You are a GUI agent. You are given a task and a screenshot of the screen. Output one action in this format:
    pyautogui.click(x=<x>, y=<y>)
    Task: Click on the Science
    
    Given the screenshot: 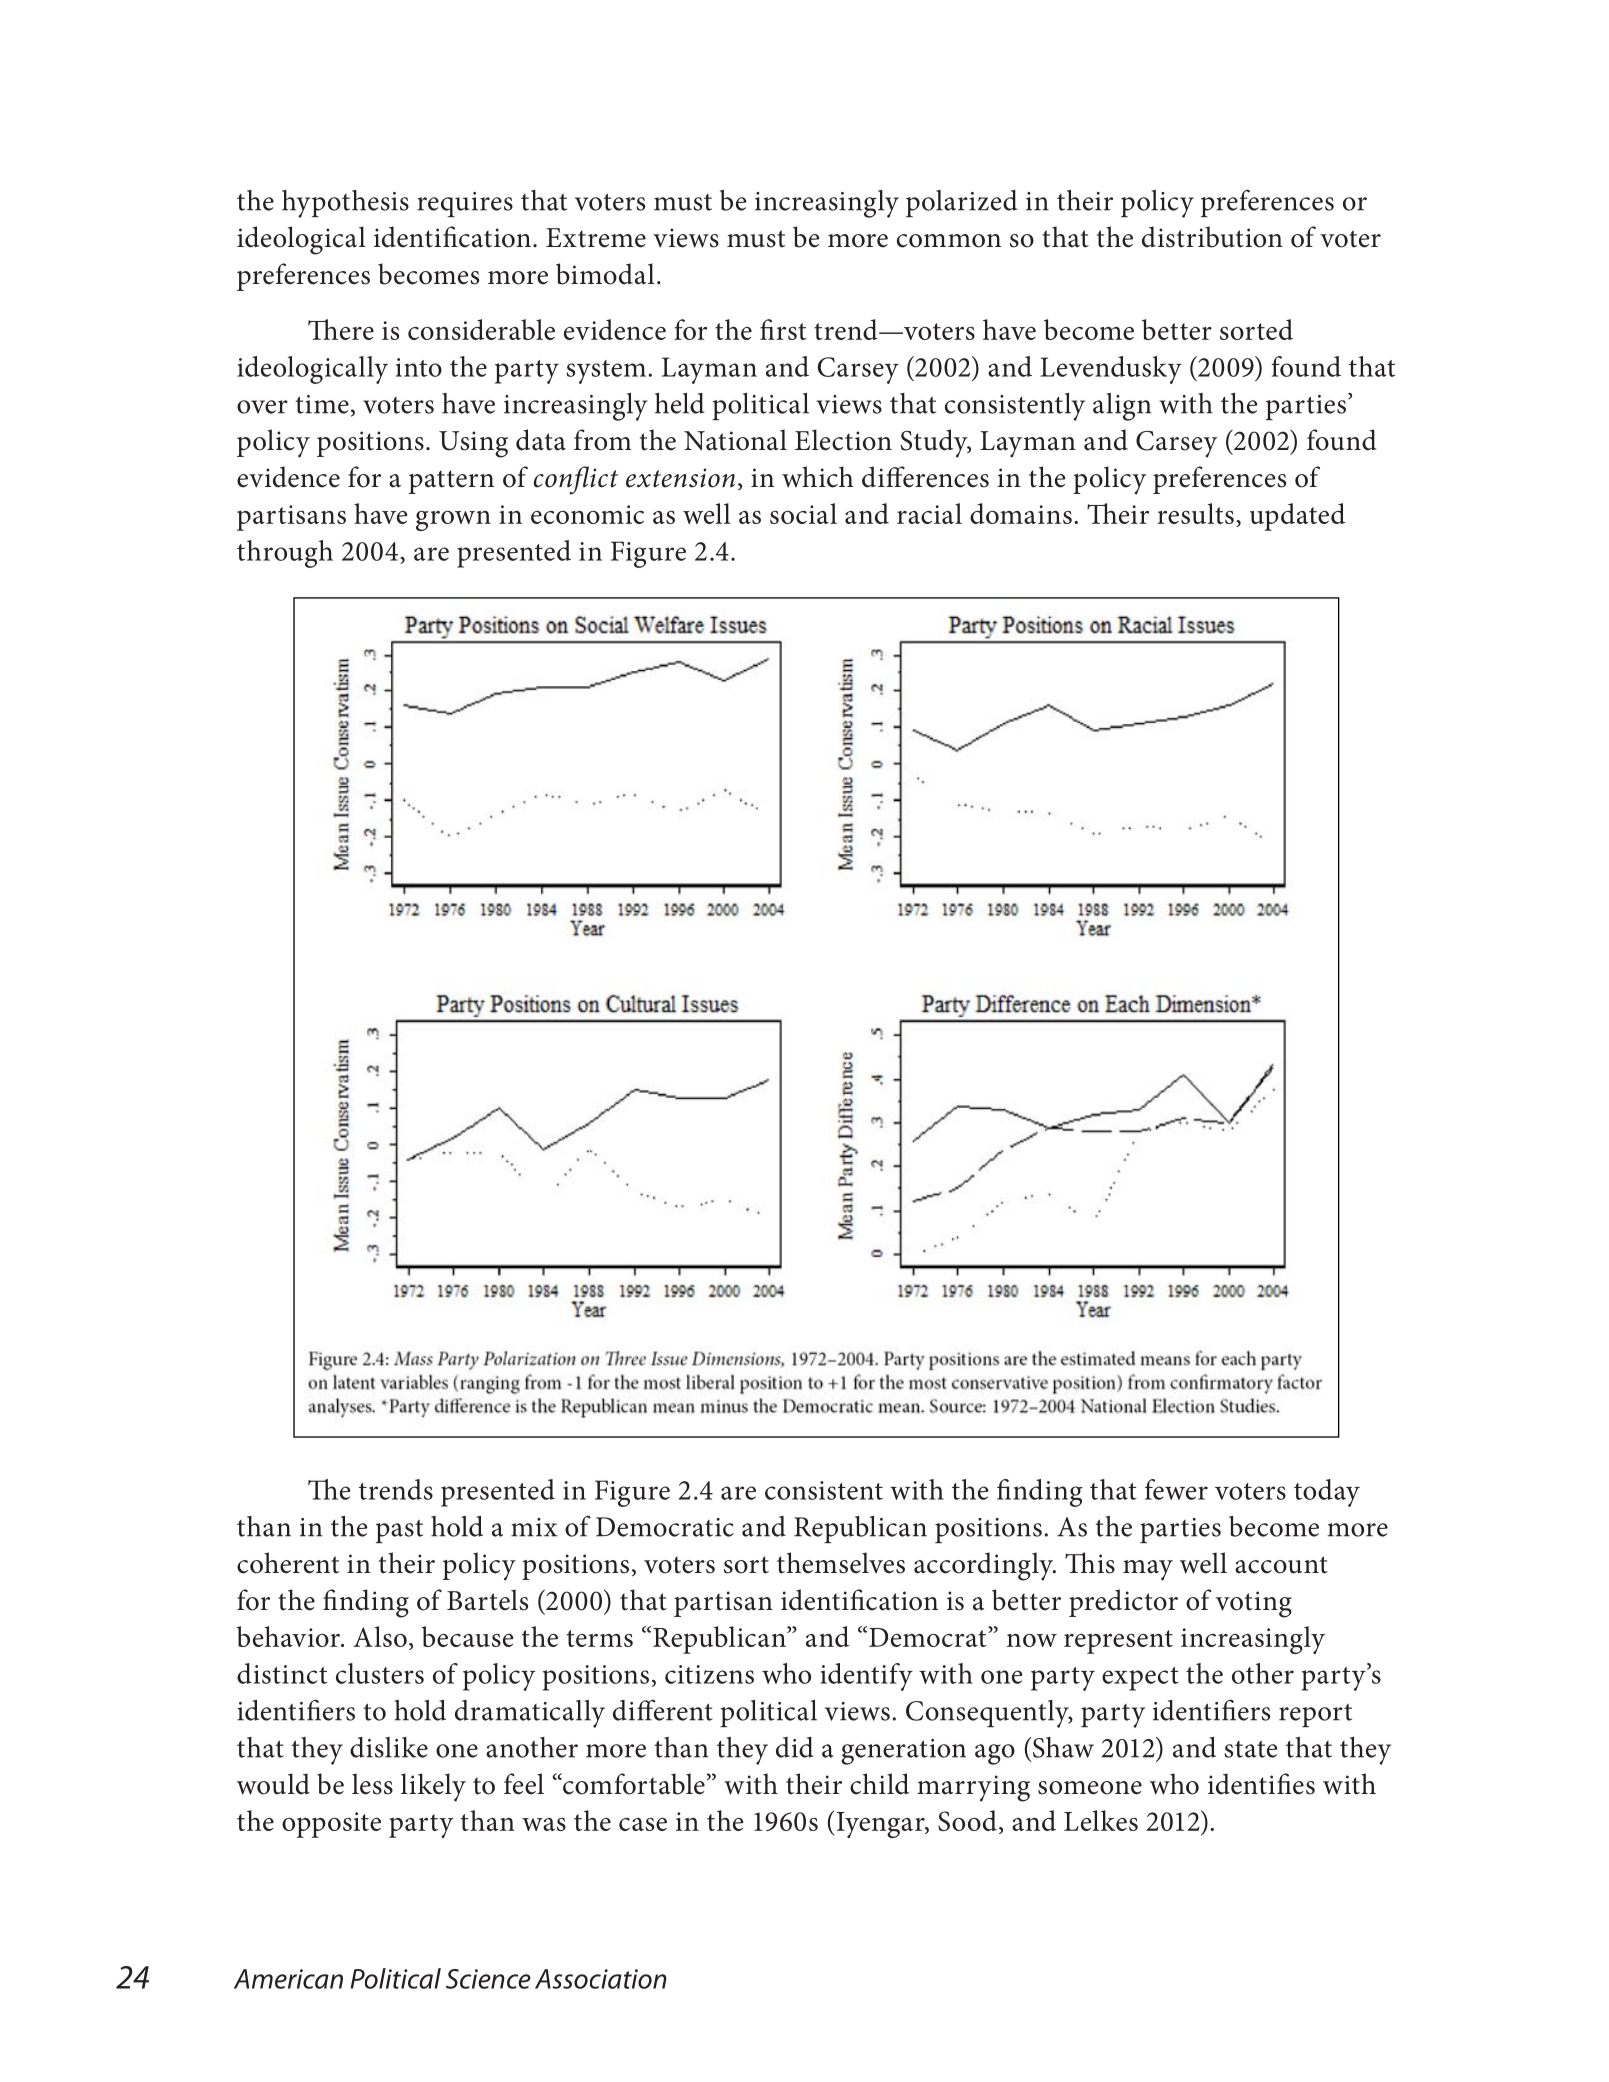 What is the action you would take?
    pyautogui.click(x=488, y=1979)
